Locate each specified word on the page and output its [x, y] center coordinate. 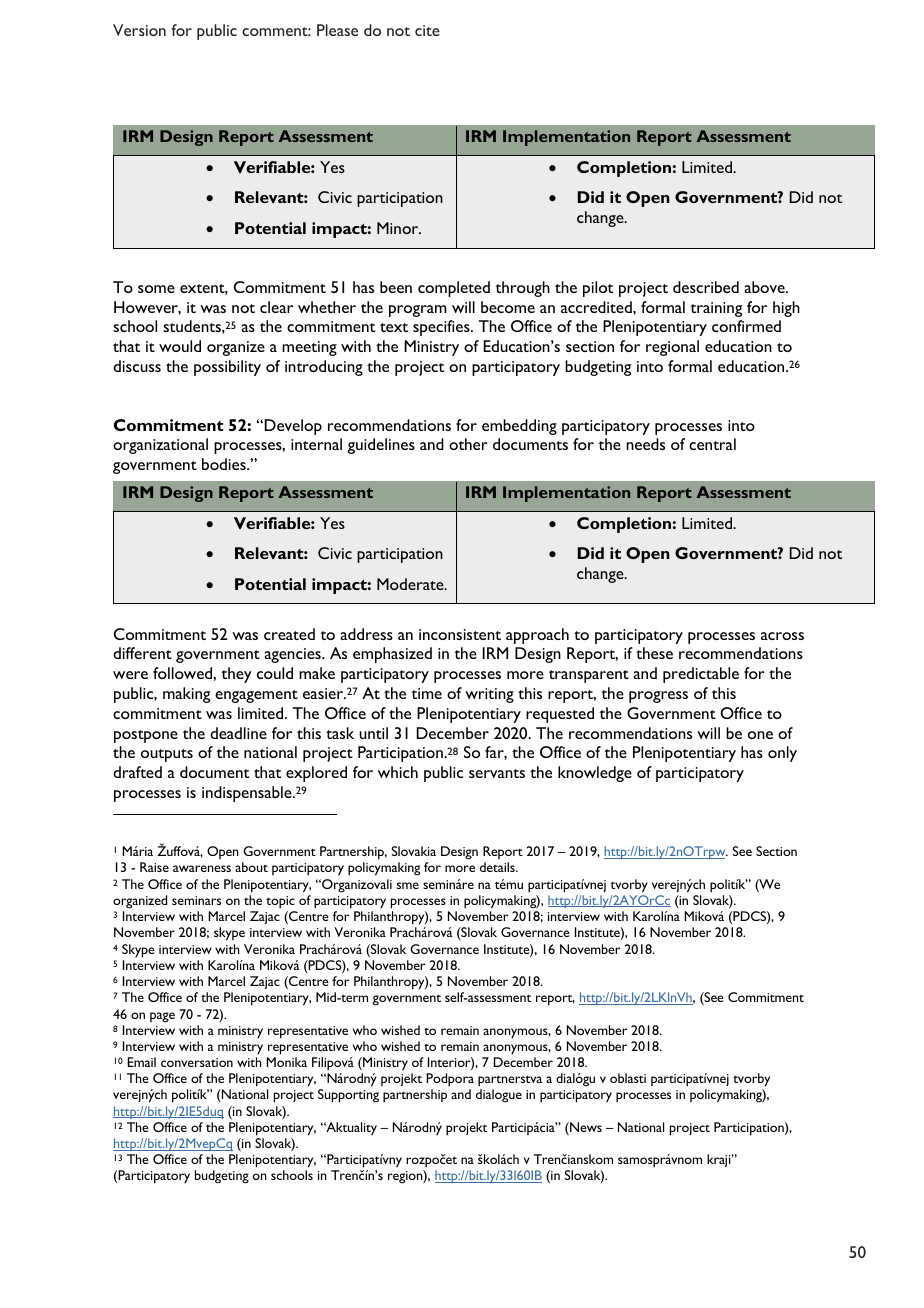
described [706, 287]
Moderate [411, 584]
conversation [197, 1062]
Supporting [348, 1096]
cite [427, 30]
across [782, 636]
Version [139, 30]
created [289, 634]
